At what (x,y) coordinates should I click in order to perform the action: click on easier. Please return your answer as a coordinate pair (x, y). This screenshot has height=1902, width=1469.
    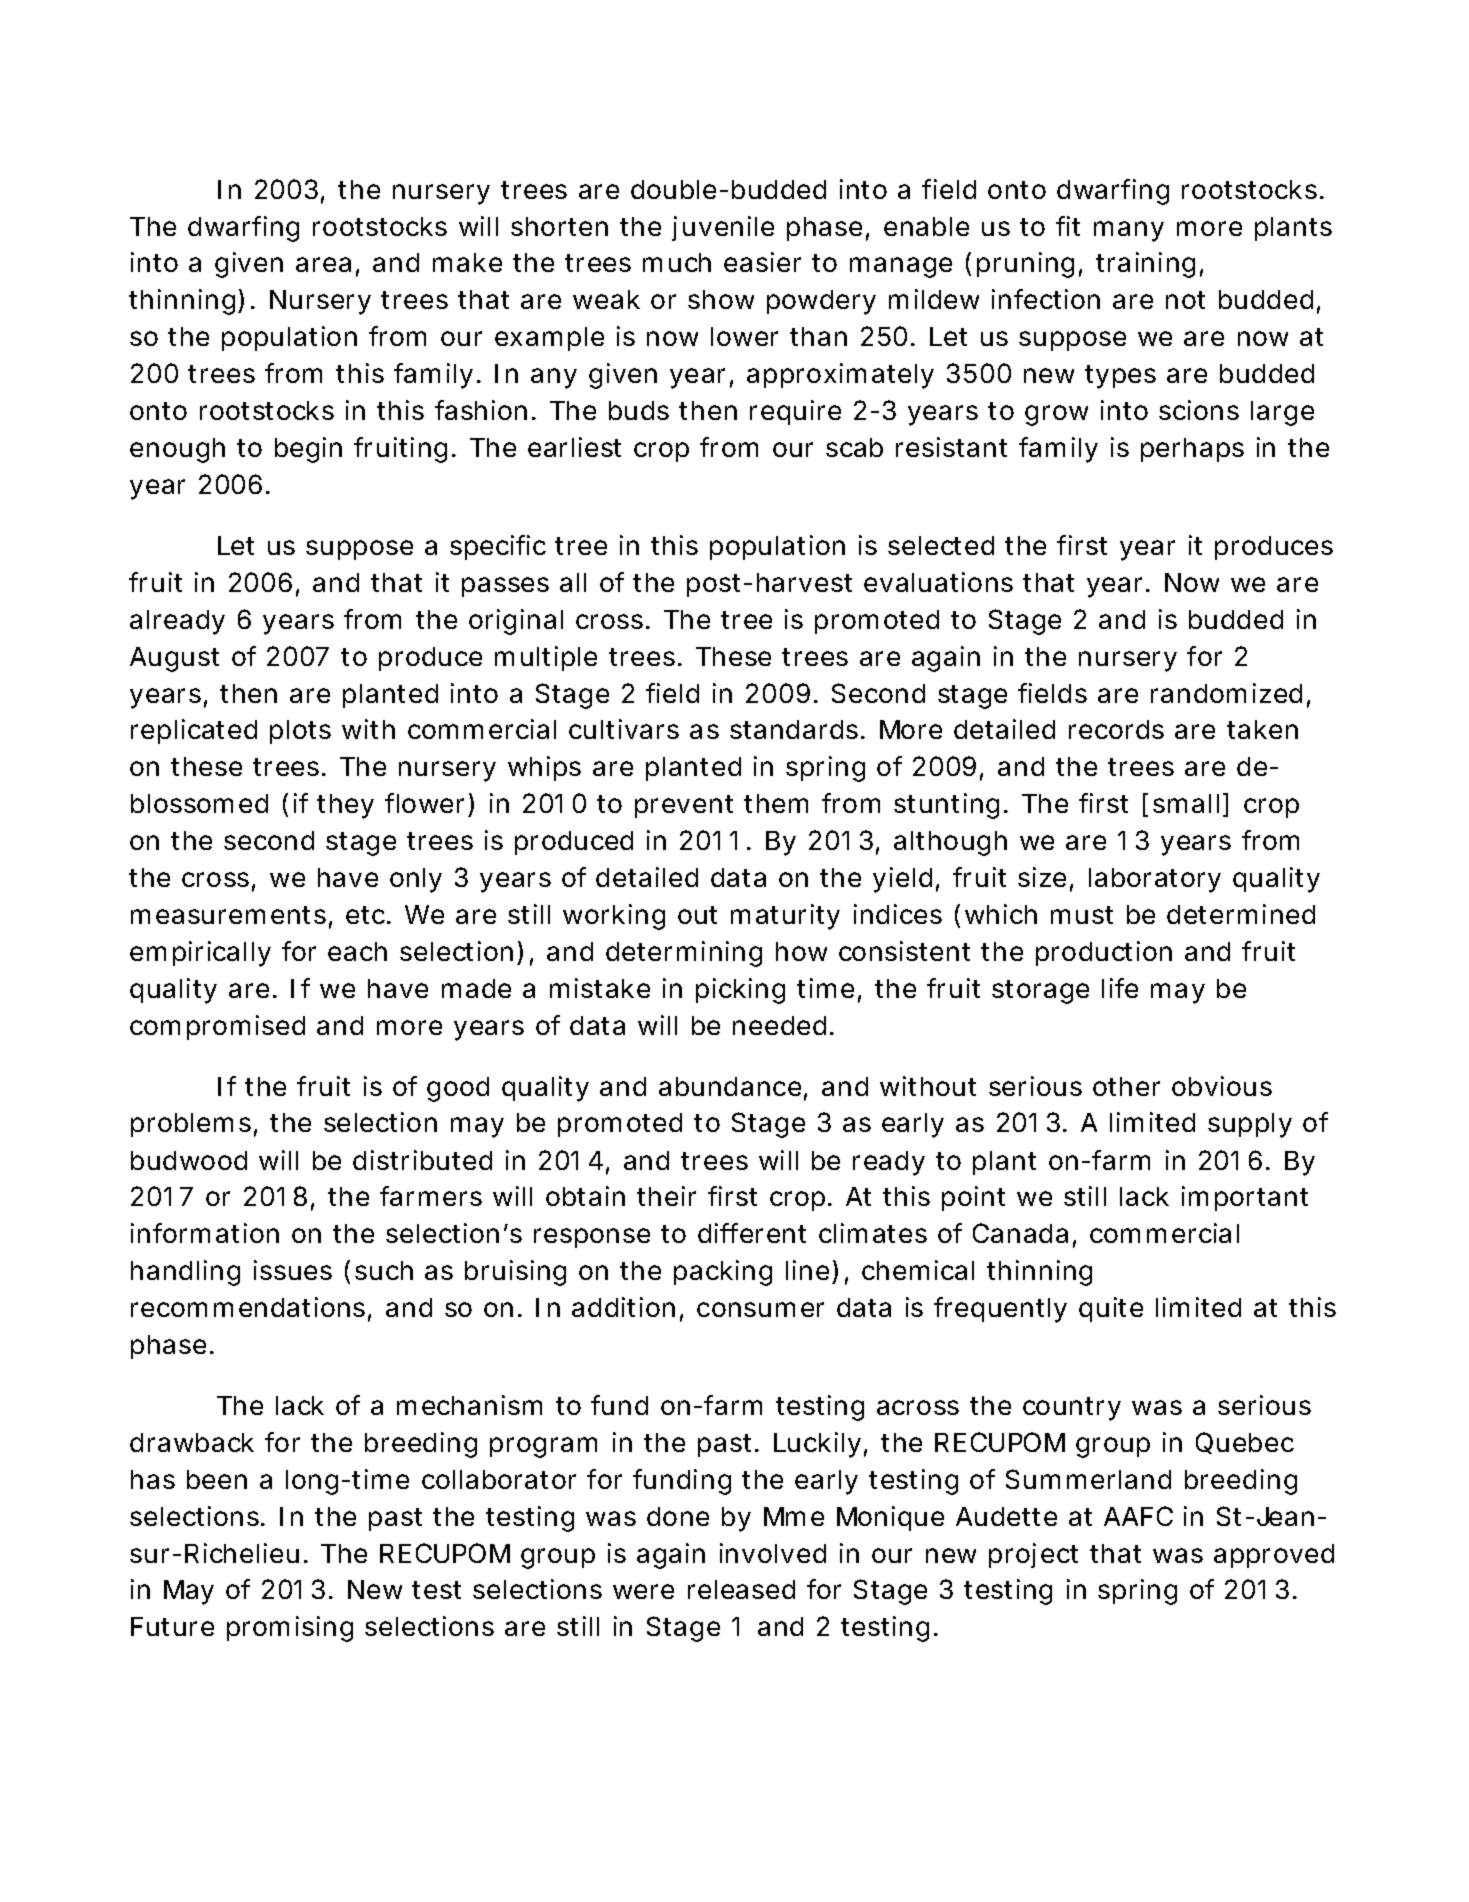
    Looking at the image, I should click on (762, 262).
